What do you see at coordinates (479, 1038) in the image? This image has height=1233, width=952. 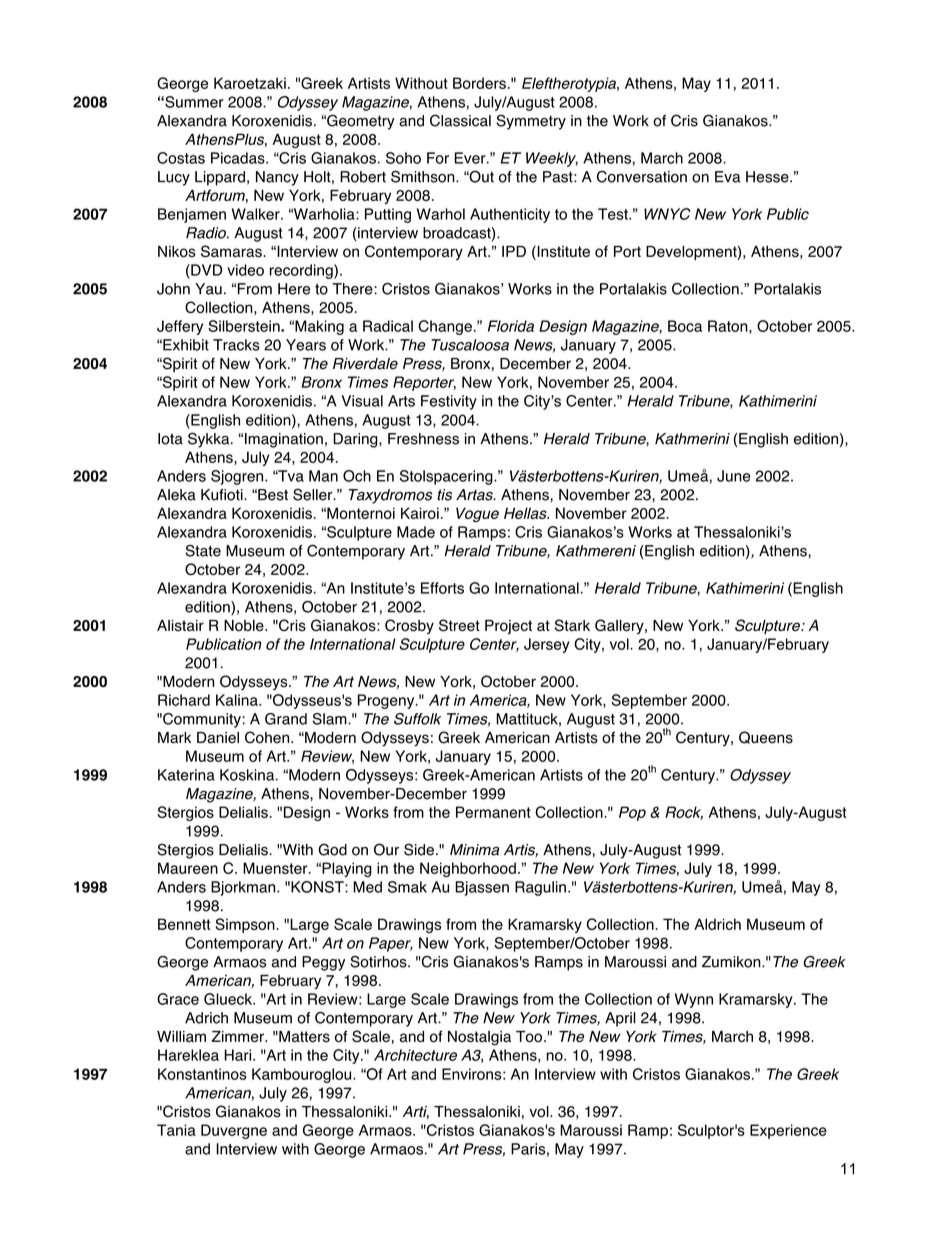 I see `Nostalgia` at bounding box center [479, 1038].
